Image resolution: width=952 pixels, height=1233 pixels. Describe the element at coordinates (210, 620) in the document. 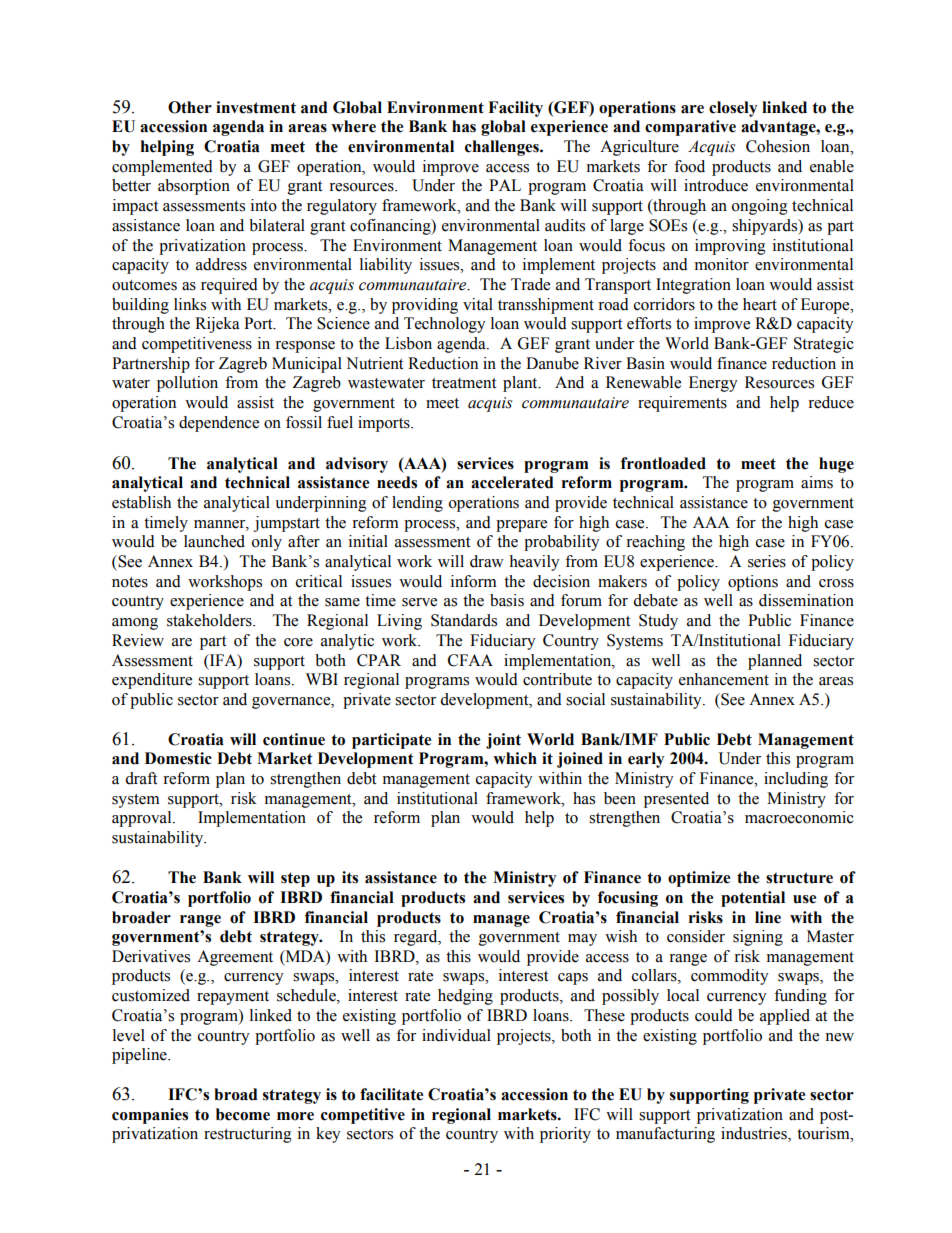

I see `stakeholders` at that location.
